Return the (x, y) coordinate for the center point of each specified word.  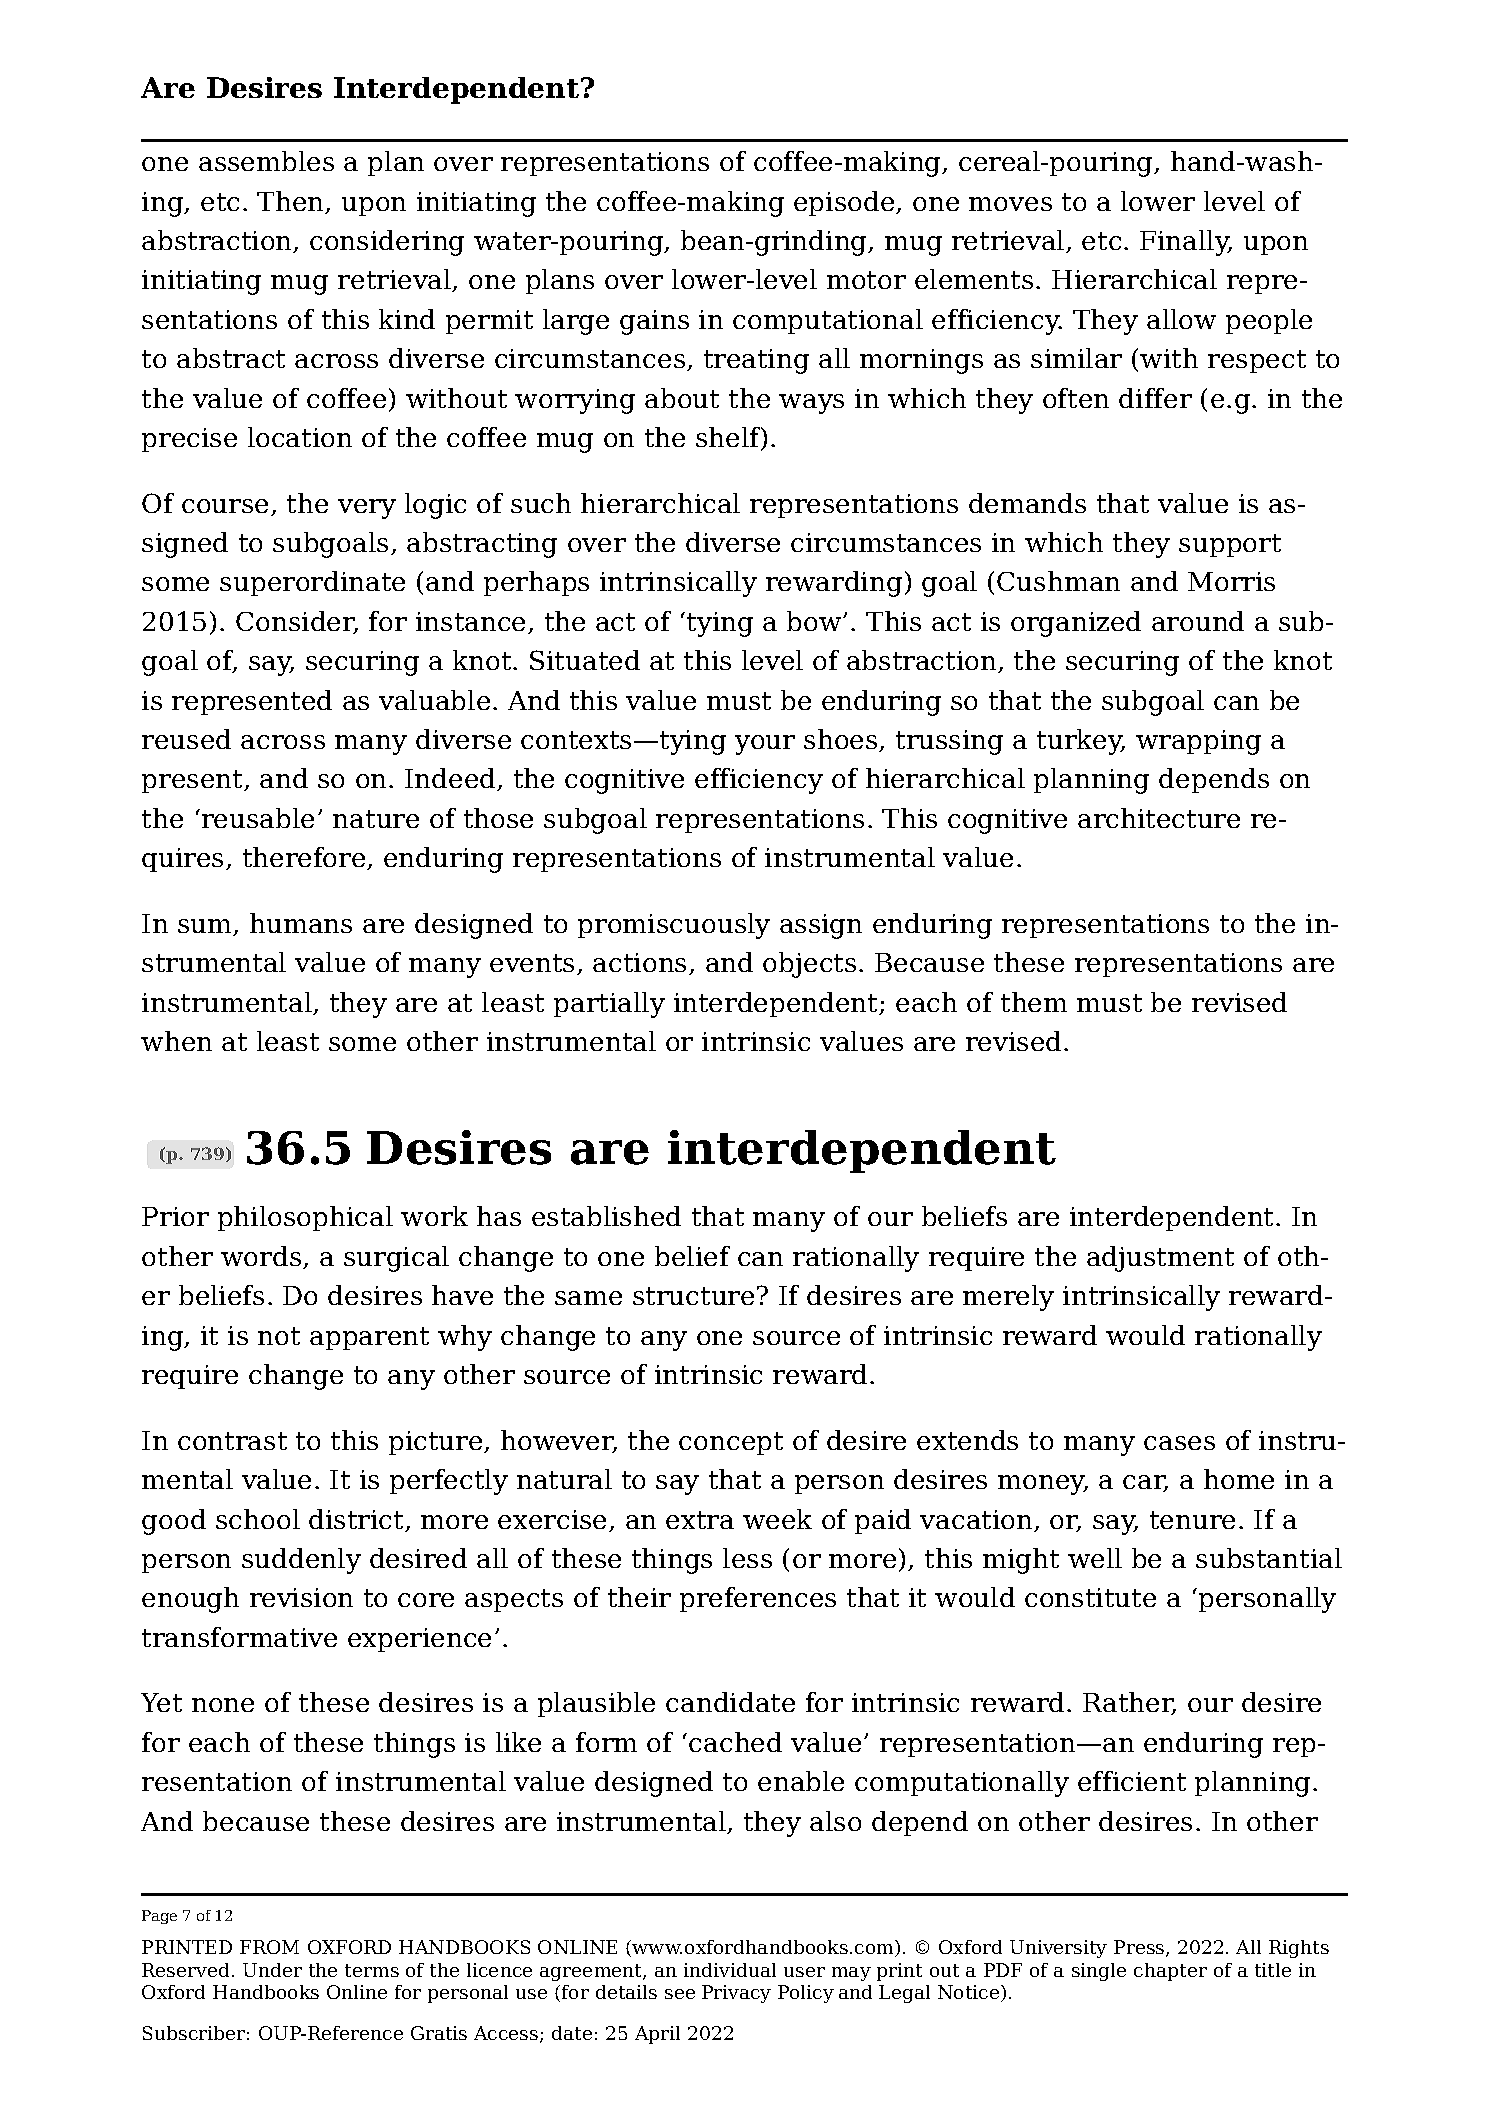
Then (292, 202)
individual (730, 1970)
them (1034, 1002)
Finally (1186, 243)
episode (845, 203)
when (176, 1041)
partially (609, 1005)
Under (272, 1970)
